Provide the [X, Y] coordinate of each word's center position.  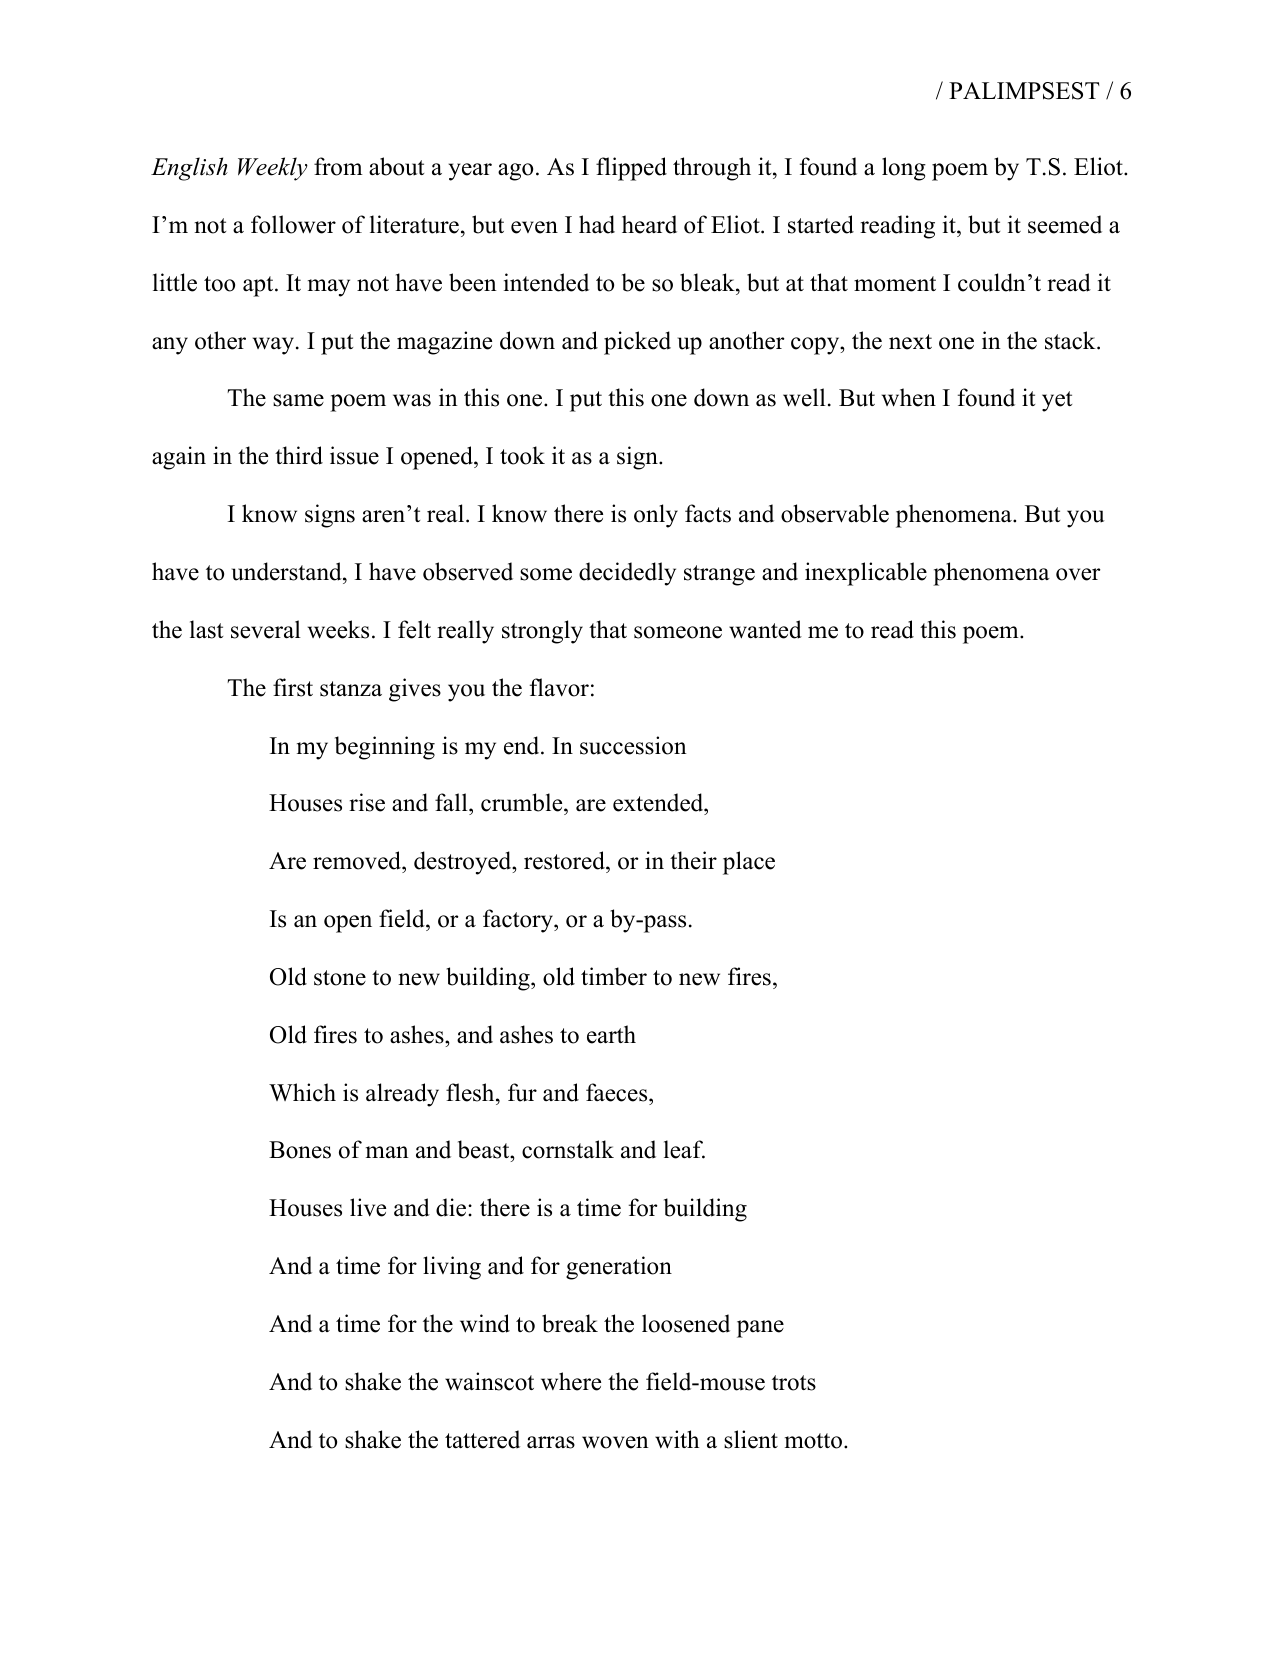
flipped [631, 169]
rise [367, 802]
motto [813, 1441]
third [299, 455]
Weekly [273, 169]
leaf [684, 1149]
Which [302, 1092]
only [656, 516]
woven [615, 1442]
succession [633, 745]
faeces [618, 1092]
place [749, 863]
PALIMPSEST [1024, 91]
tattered [482, 1439]
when [909, 397]
